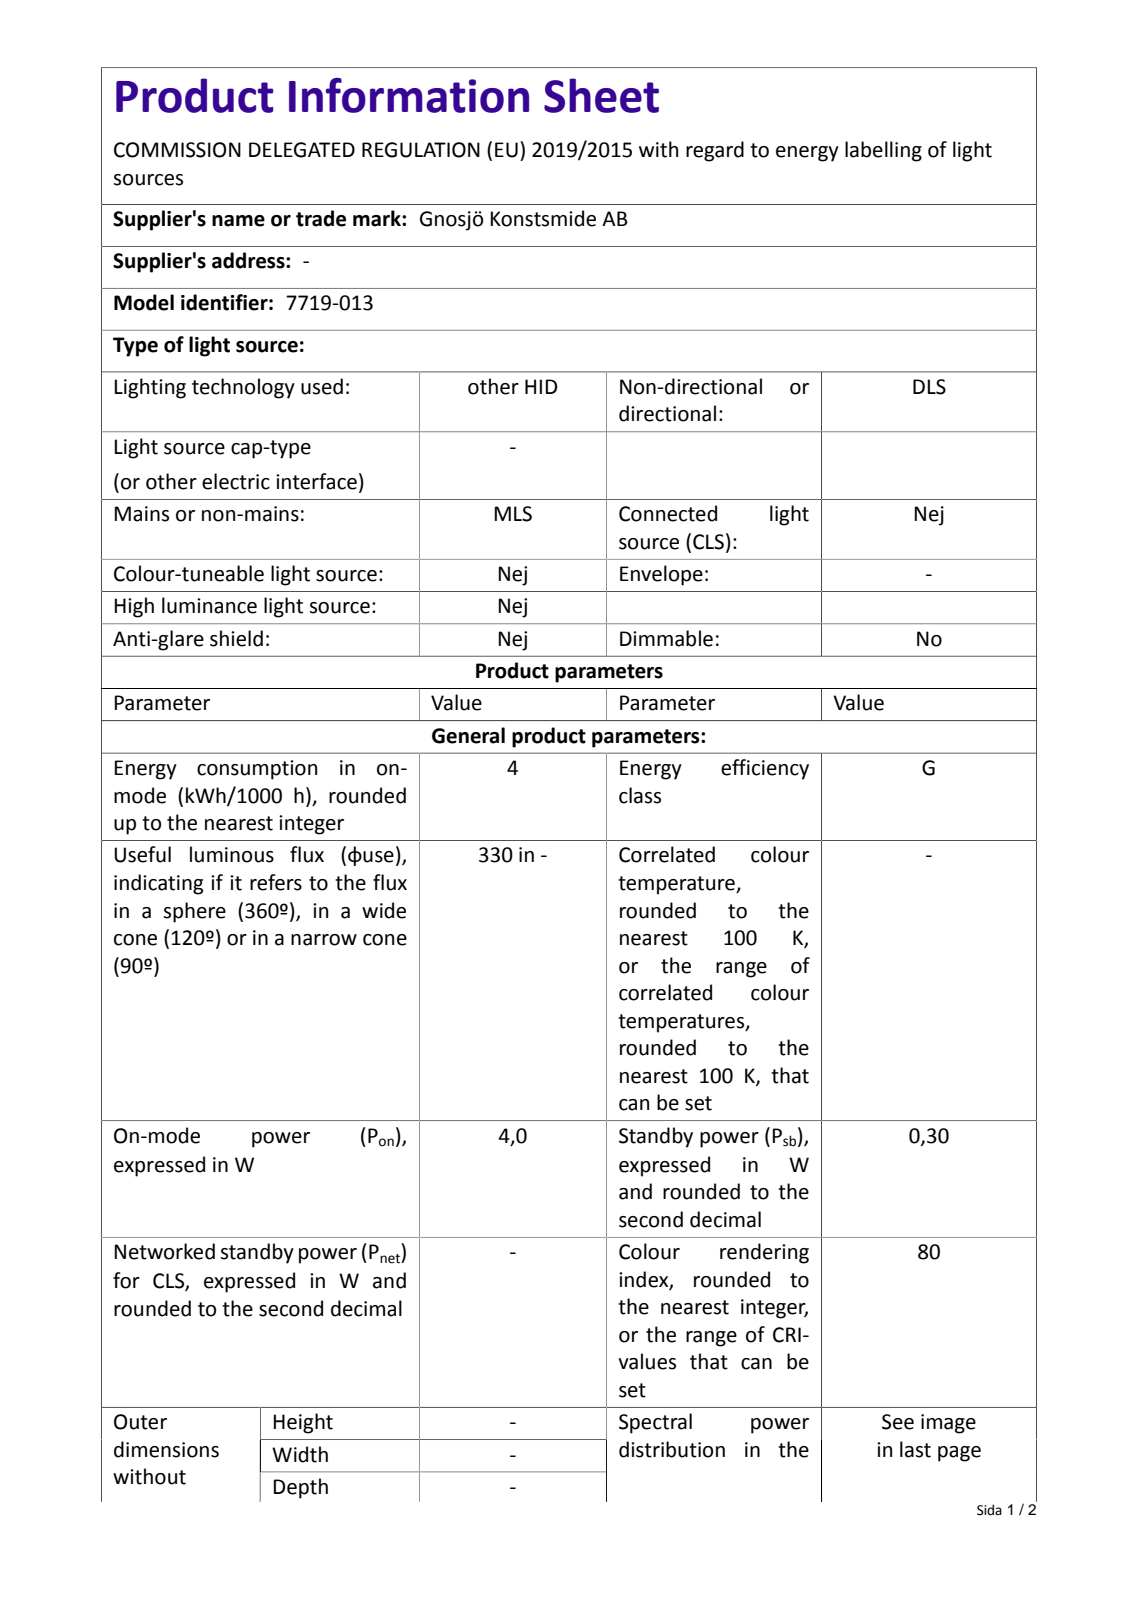 This page has height=1610, width=1138. Describe the element at coordinates (898, 1422) in the page. I see `See` at that location.
